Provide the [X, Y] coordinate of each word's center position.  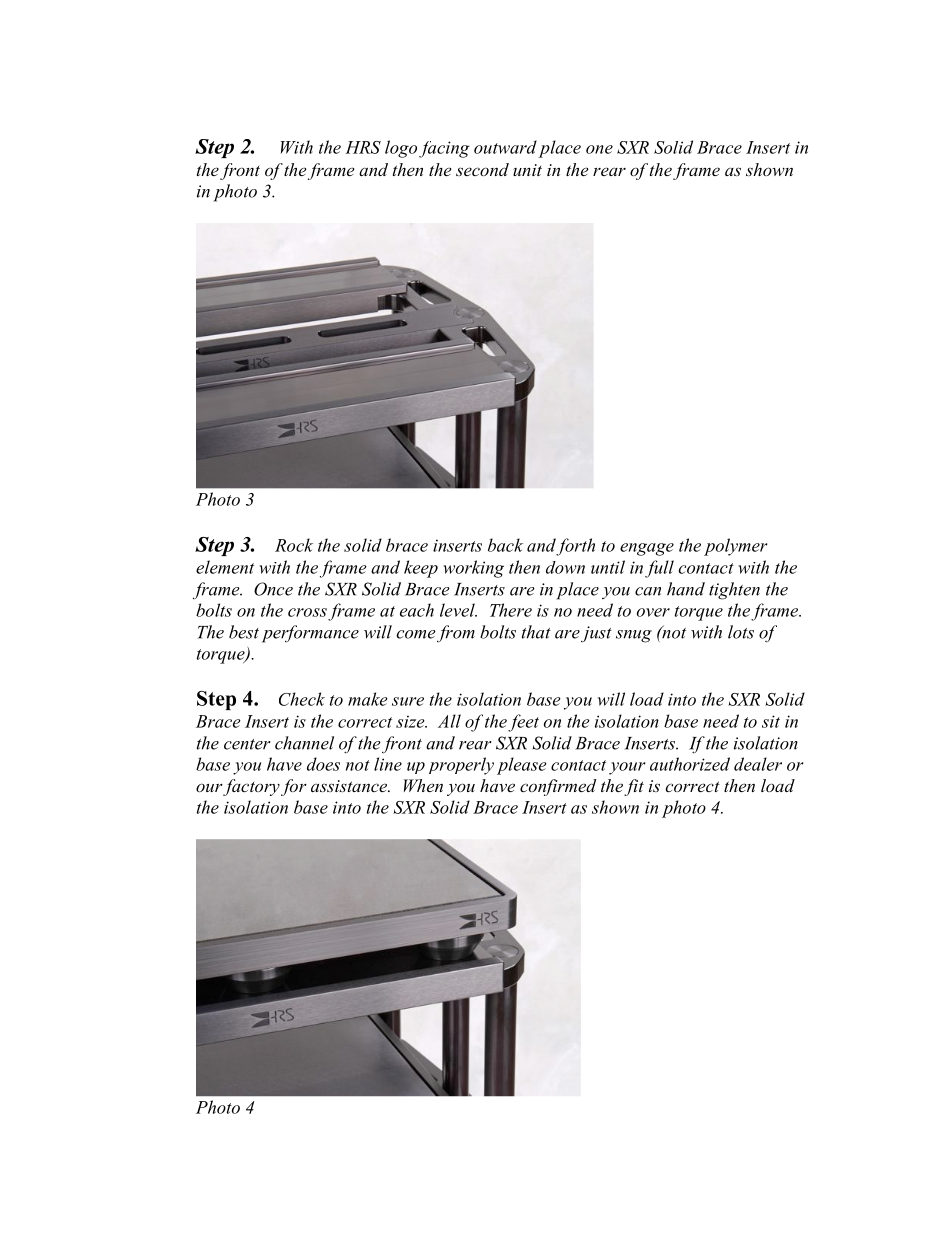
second [482, 169]
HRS [363, 147]
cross [307, 612]
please [522, 766]
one [599, 149]
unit [527, 170]
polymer [736, 547]
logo [401, 149]
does [323, 764]
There [511, 610]
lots [741, 632]
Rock [294, 545]
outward [505, 147]
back [505, 545]
